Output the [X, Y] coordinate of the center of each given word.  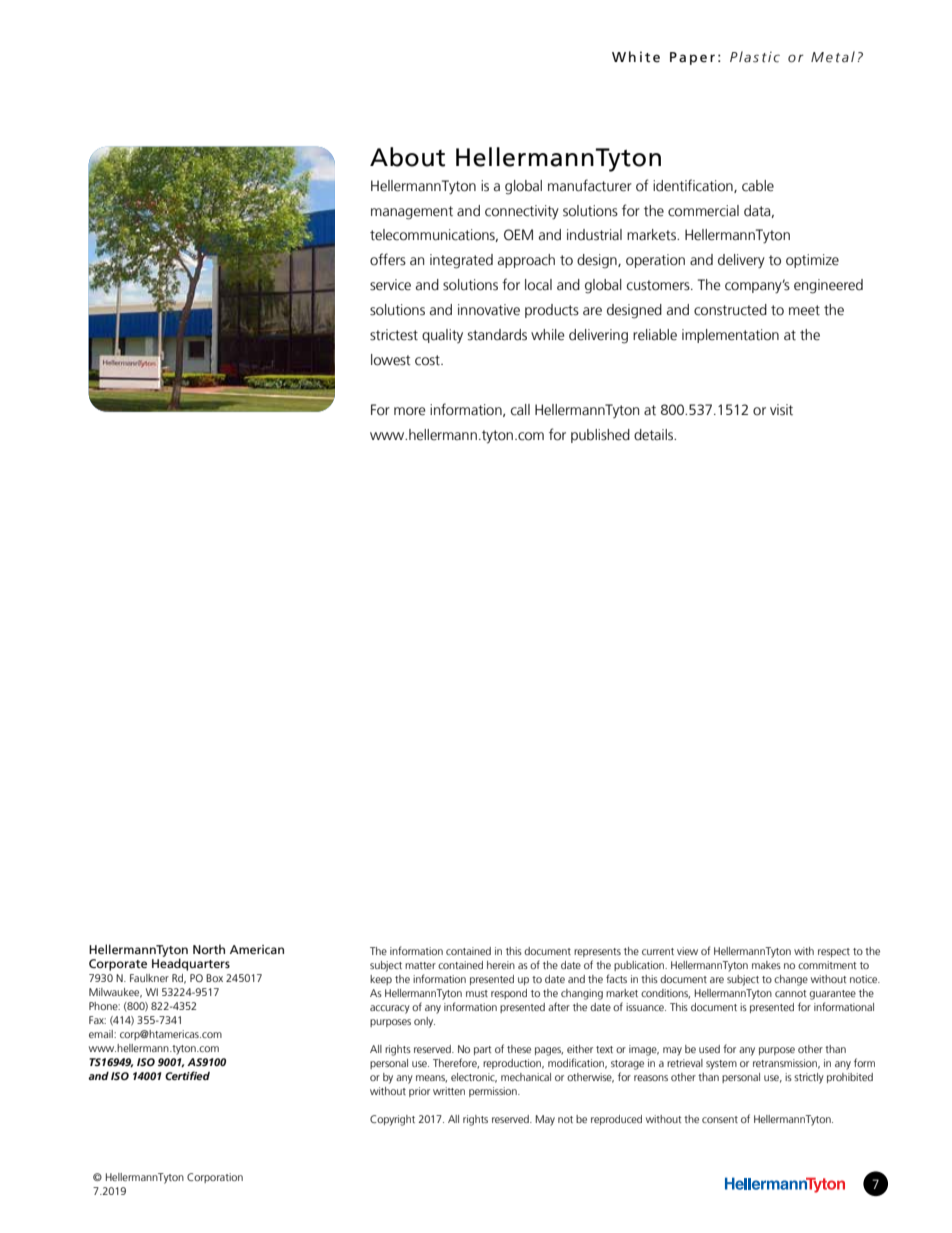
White [636, 57]
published [600, 436]
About [407, 157]
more [410, 411]
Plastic [755, 57]
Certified [187, 1075]
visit [781, 410]
